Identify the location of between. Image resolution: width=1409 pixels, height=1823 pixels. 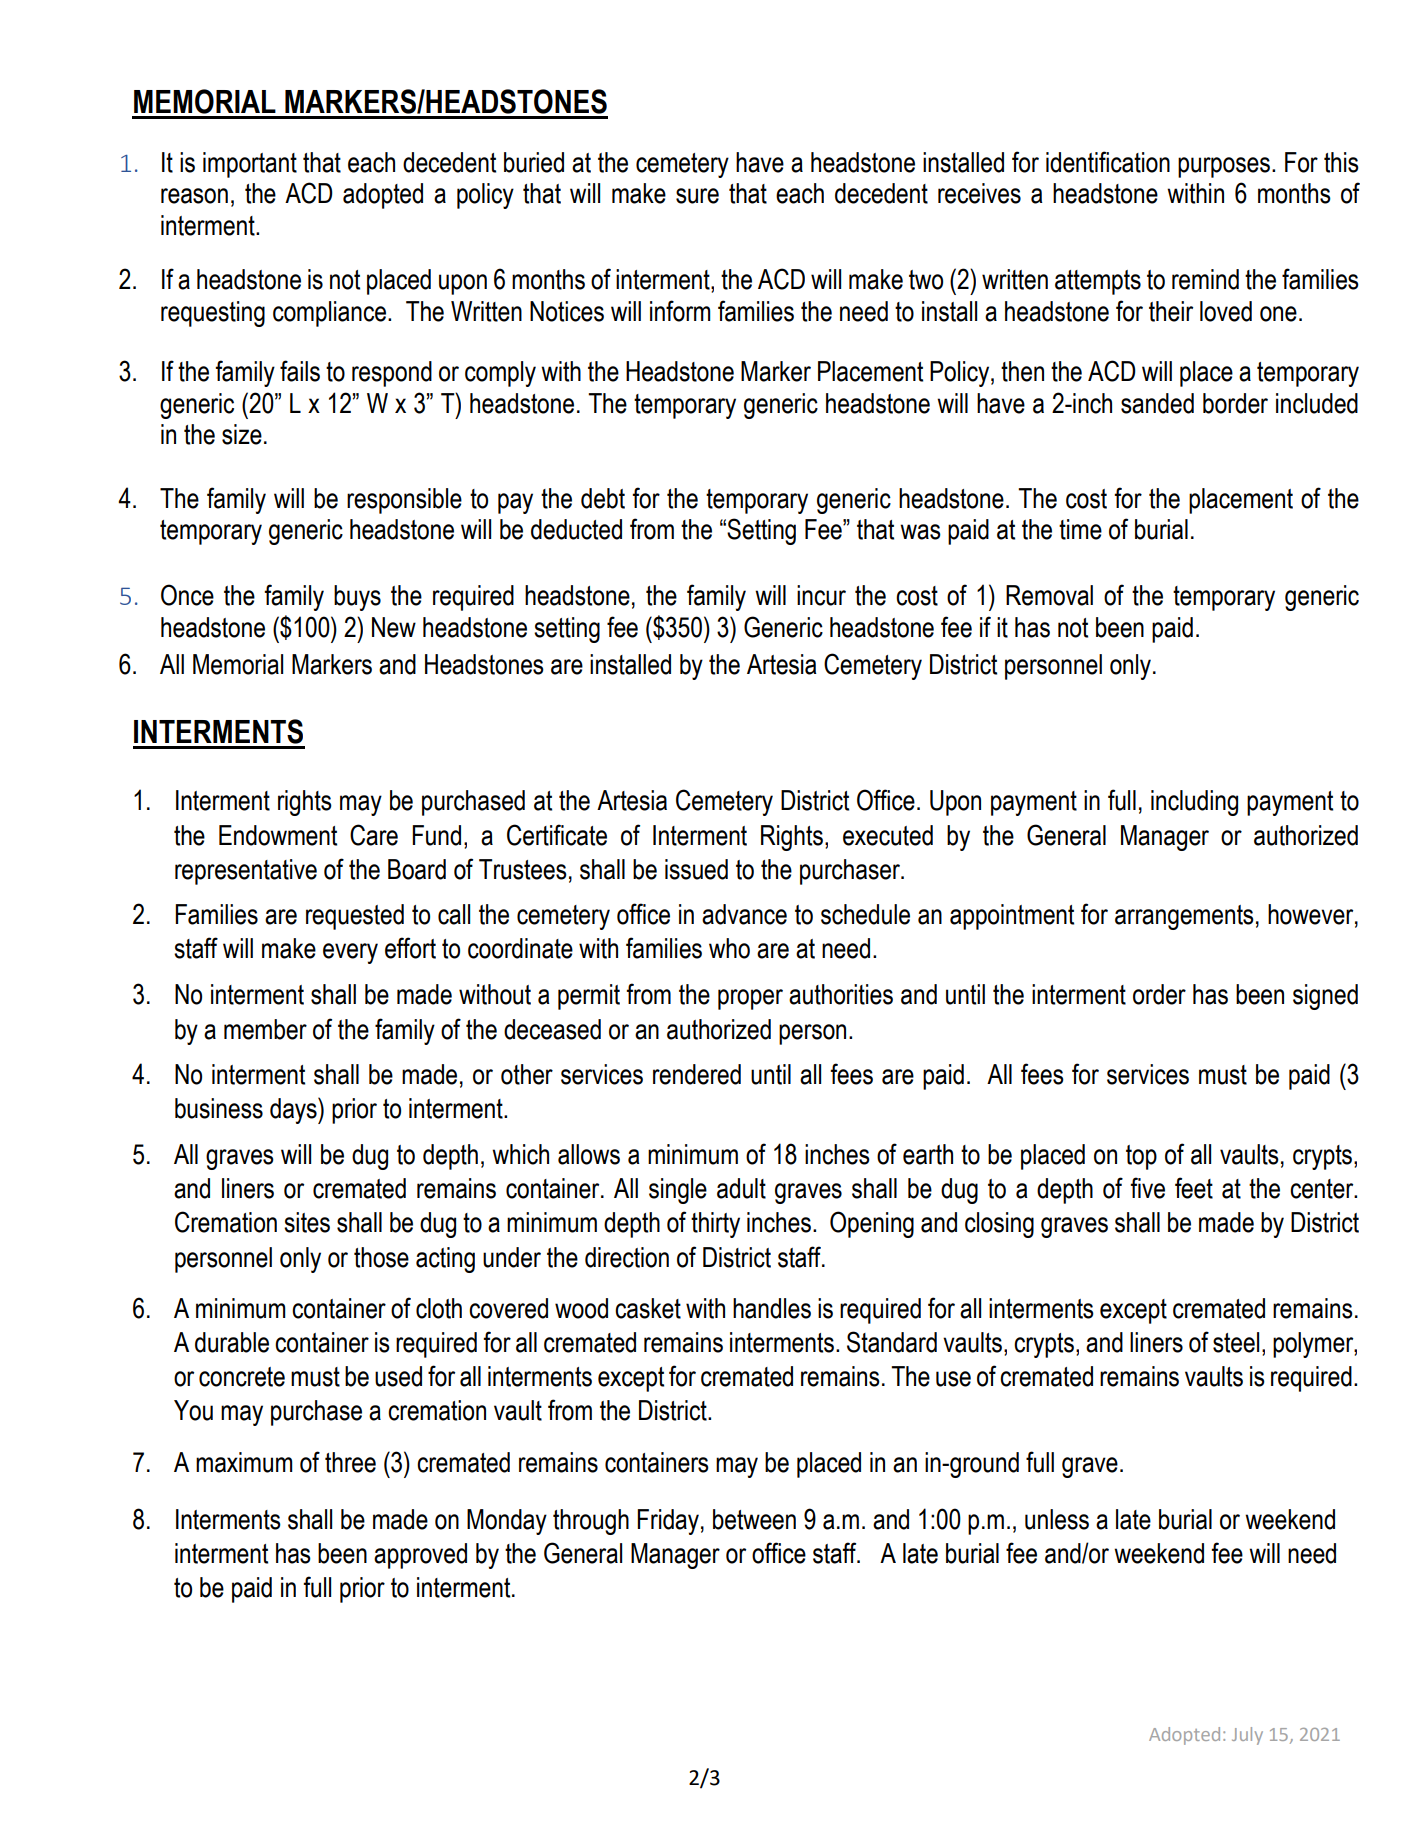
(754, 1519).
